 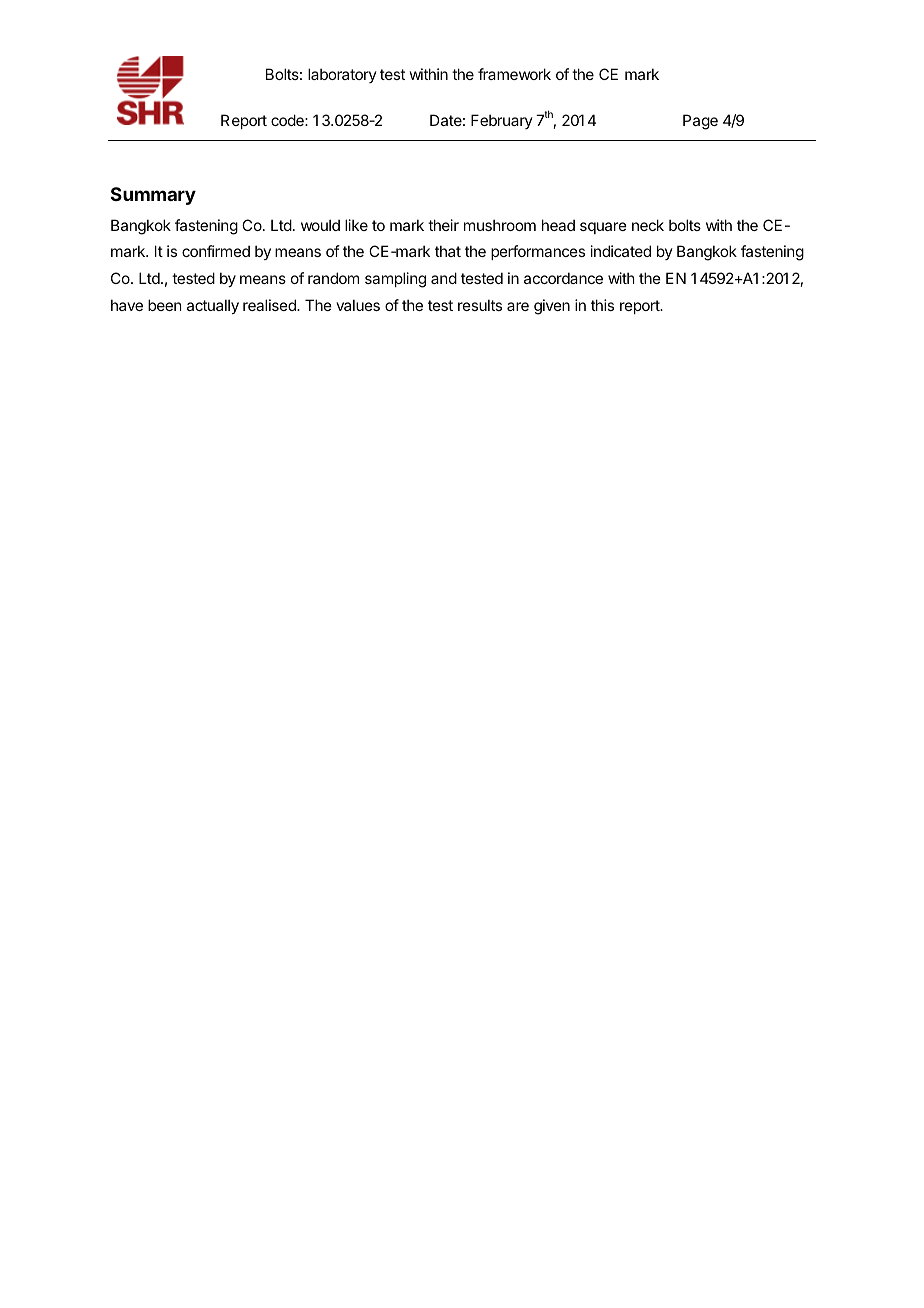 What do you see at coordinates (320, 225) in the screenshot?
I see `would` at bounding box center [320, 225].
